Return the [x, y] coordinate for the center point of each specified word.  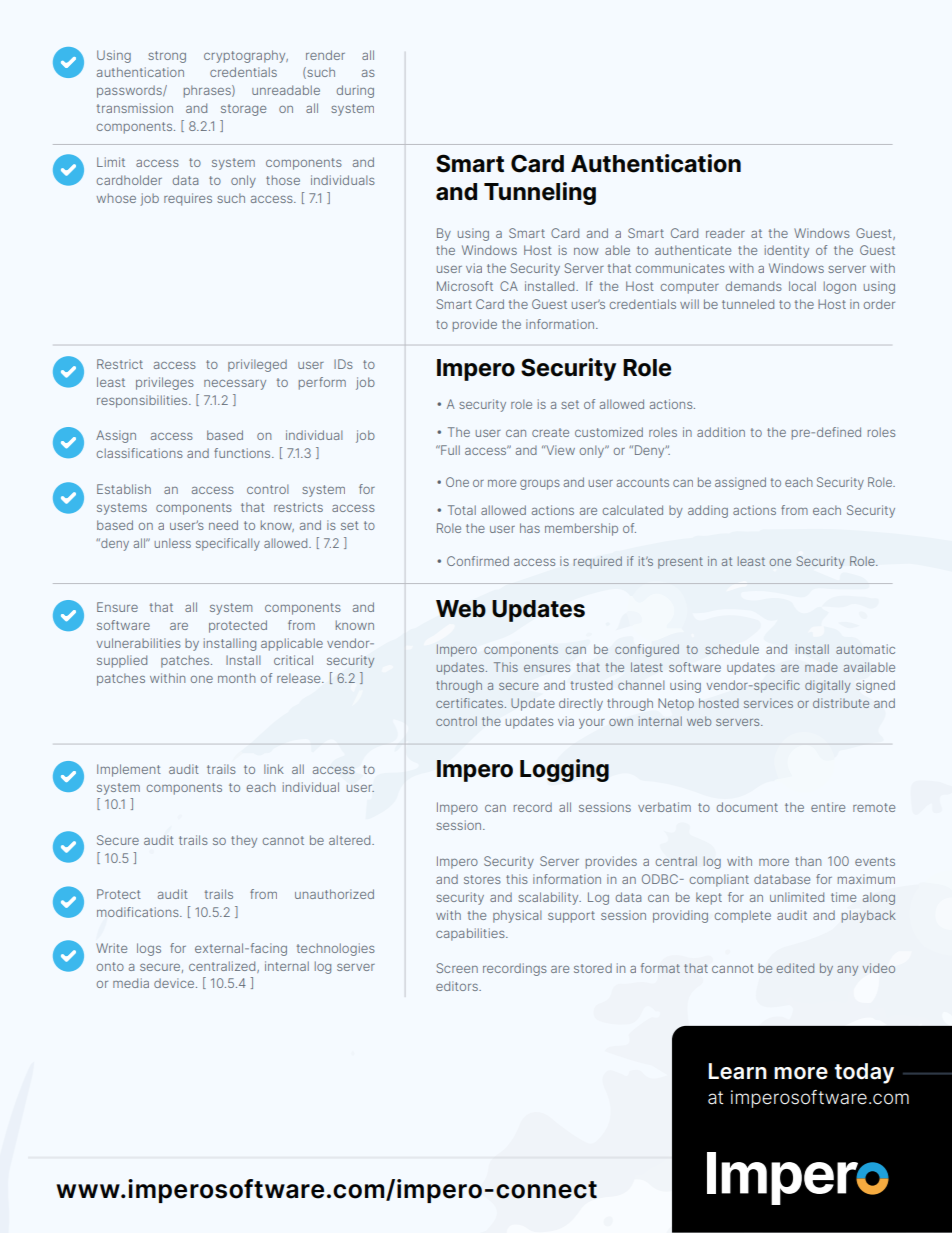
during [355, 91]
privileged [257, 365]
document [747, 807]
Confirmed [478, 561]
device [174, 983]
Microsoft [465, 286]
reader [725, 233]
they [244, 841]
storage [243, 110]
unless [172, 543]
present [680, 563]
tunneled [748, 304]
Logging [564, 770]
